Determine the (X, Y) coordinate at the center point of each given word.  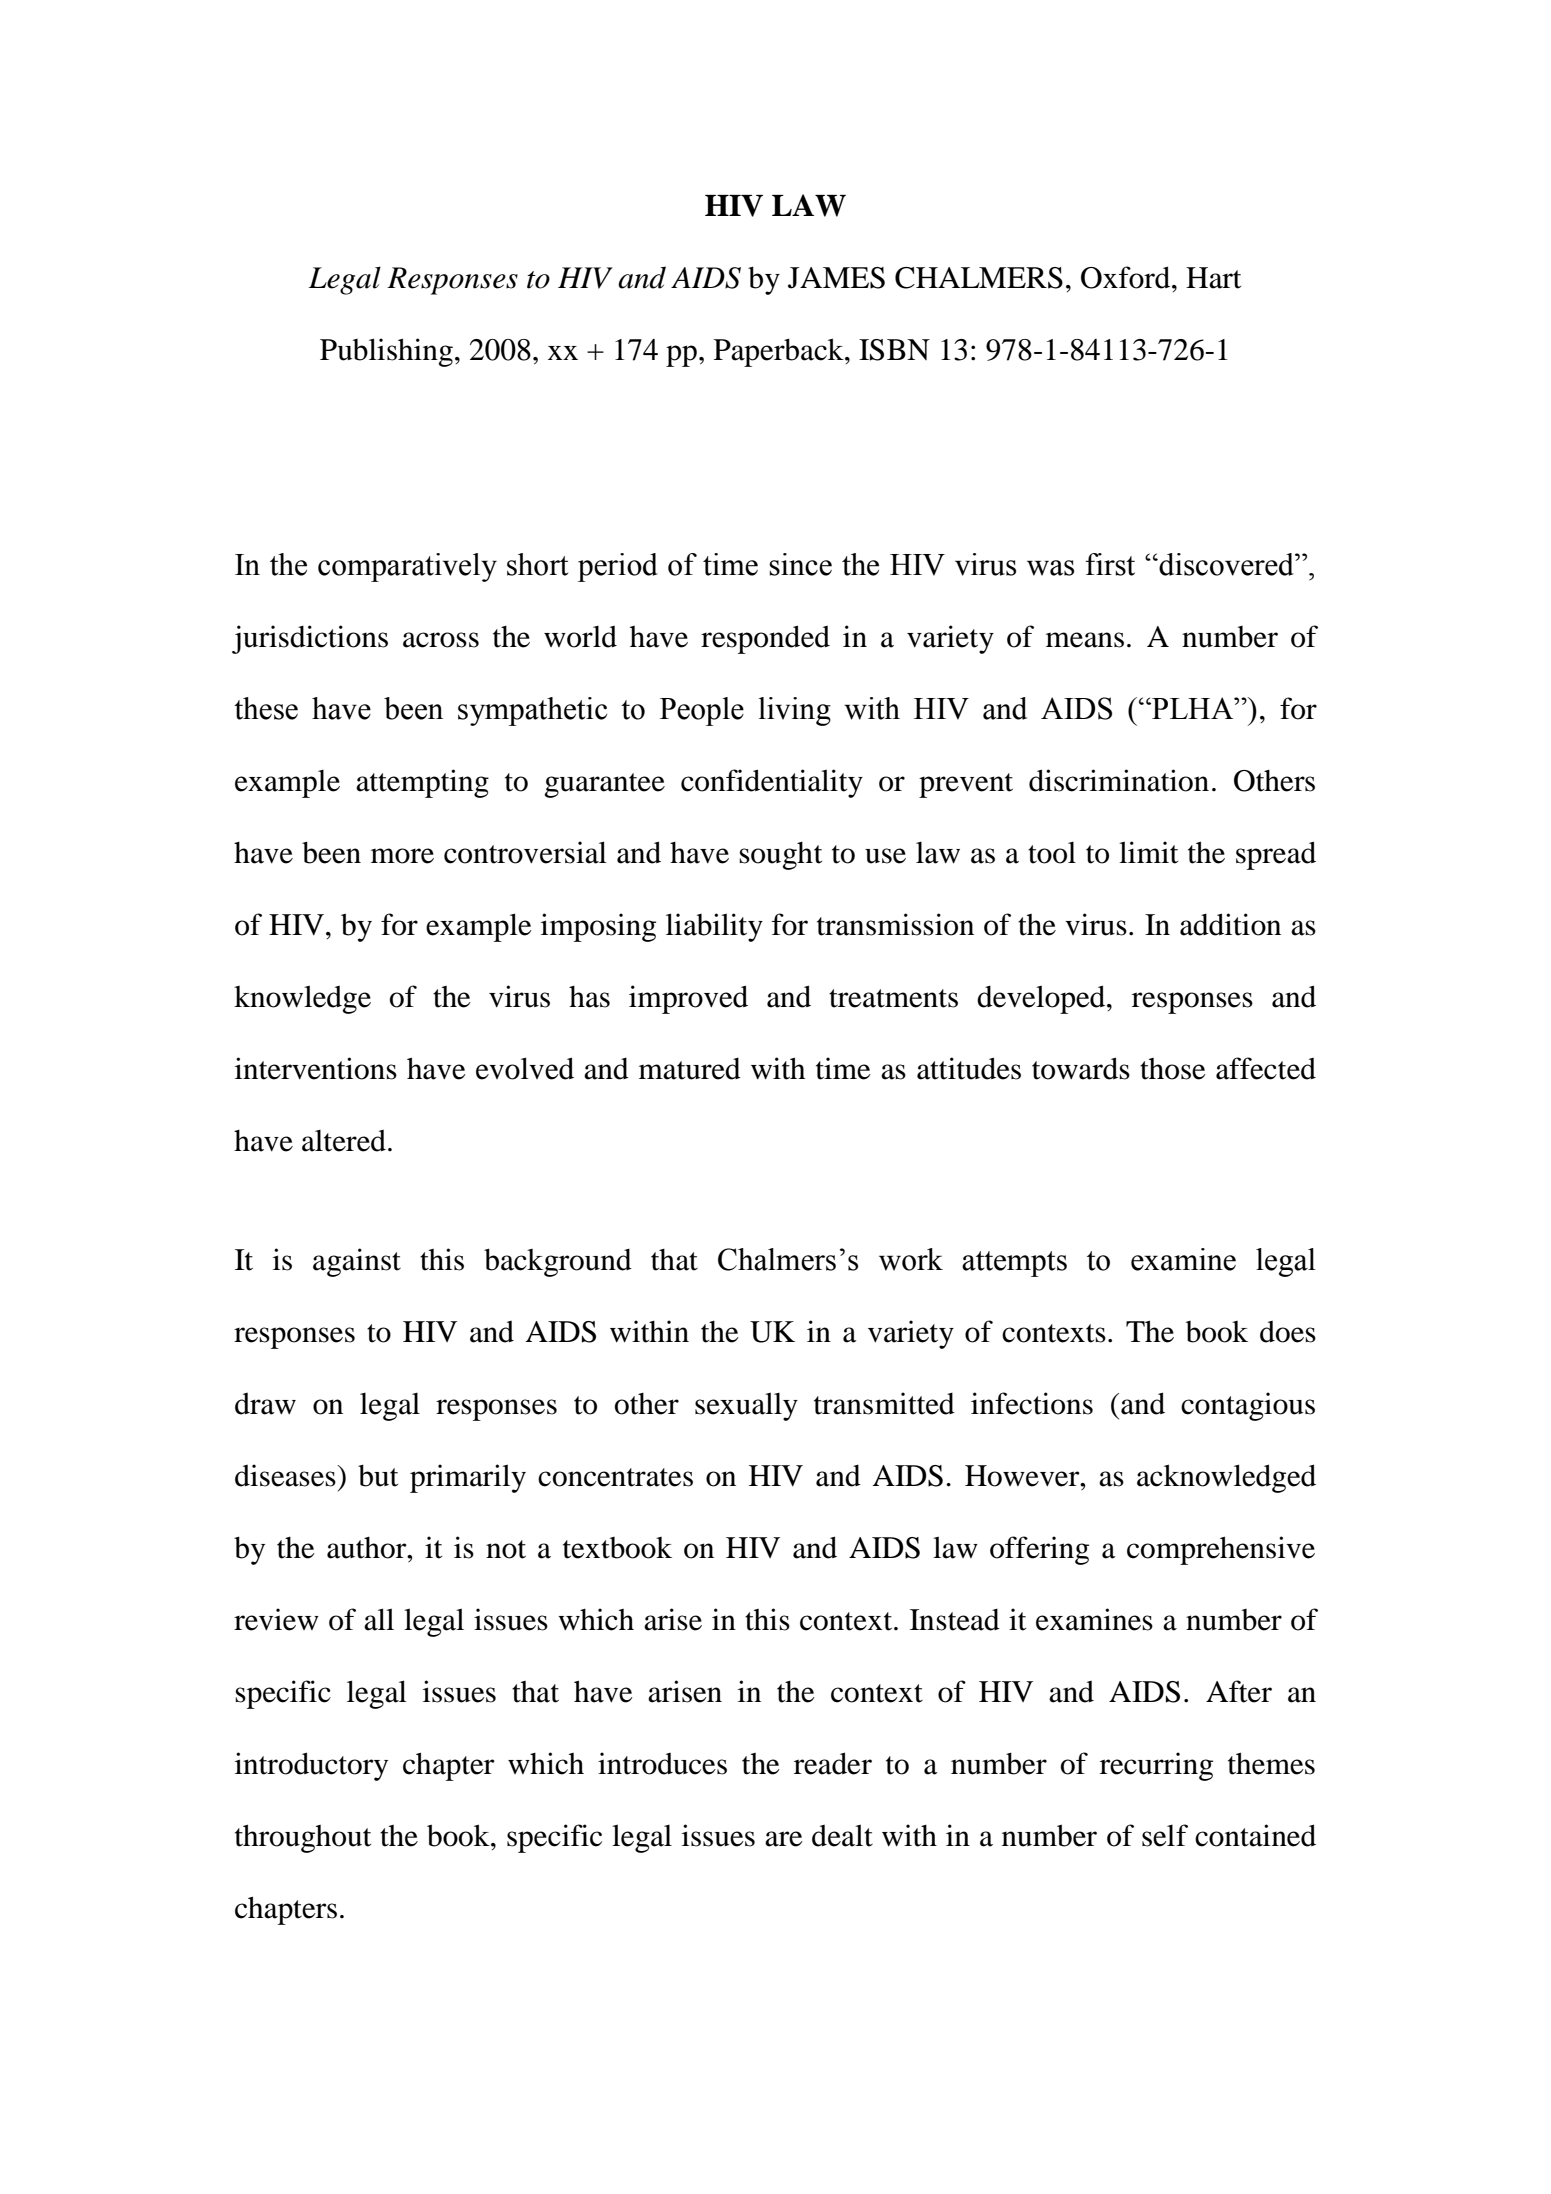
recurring (1156, 1766)
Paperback (780, 352)
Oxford (1127, 277)
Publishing (386, 352)
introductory (311, 1766)
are (784, 1839)
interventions (316, 1068)
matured (690, 1069)
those (1173, 1069)
